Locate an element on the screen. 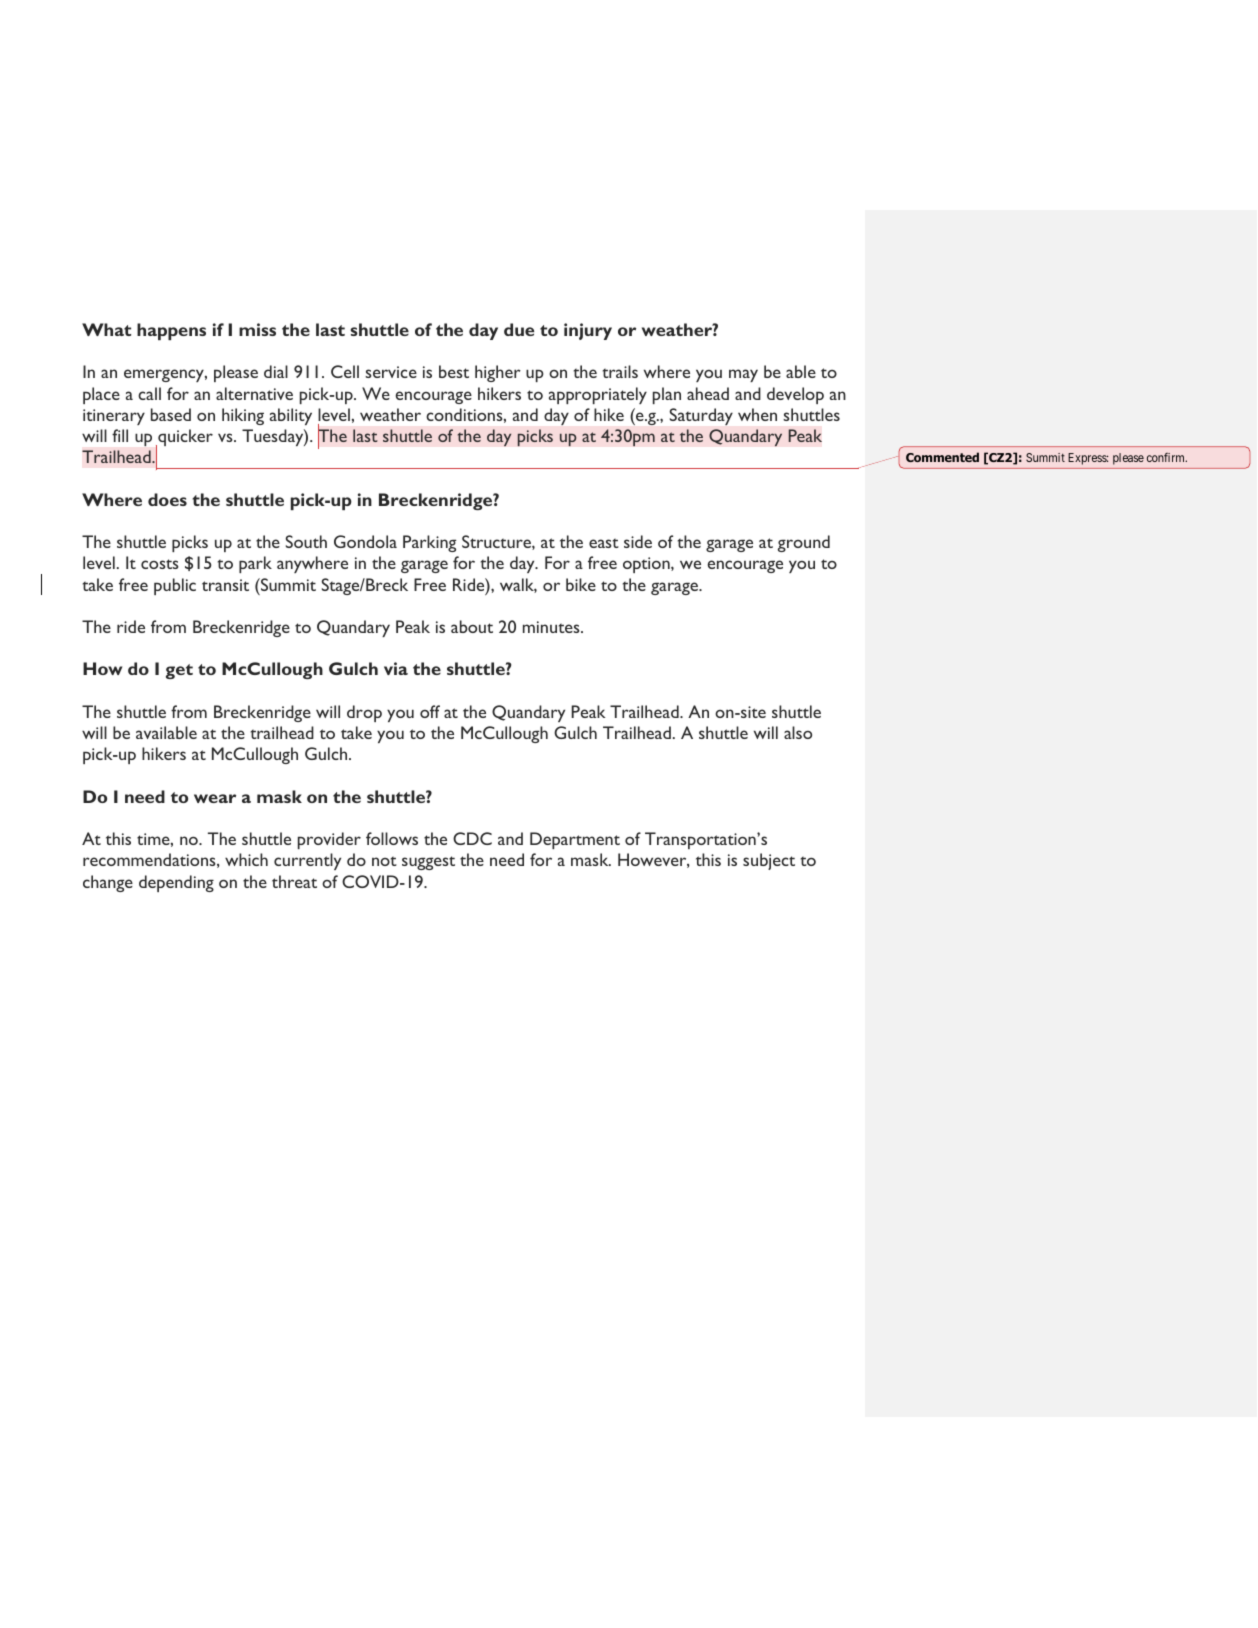  due is located at coordinates (519, 329).
